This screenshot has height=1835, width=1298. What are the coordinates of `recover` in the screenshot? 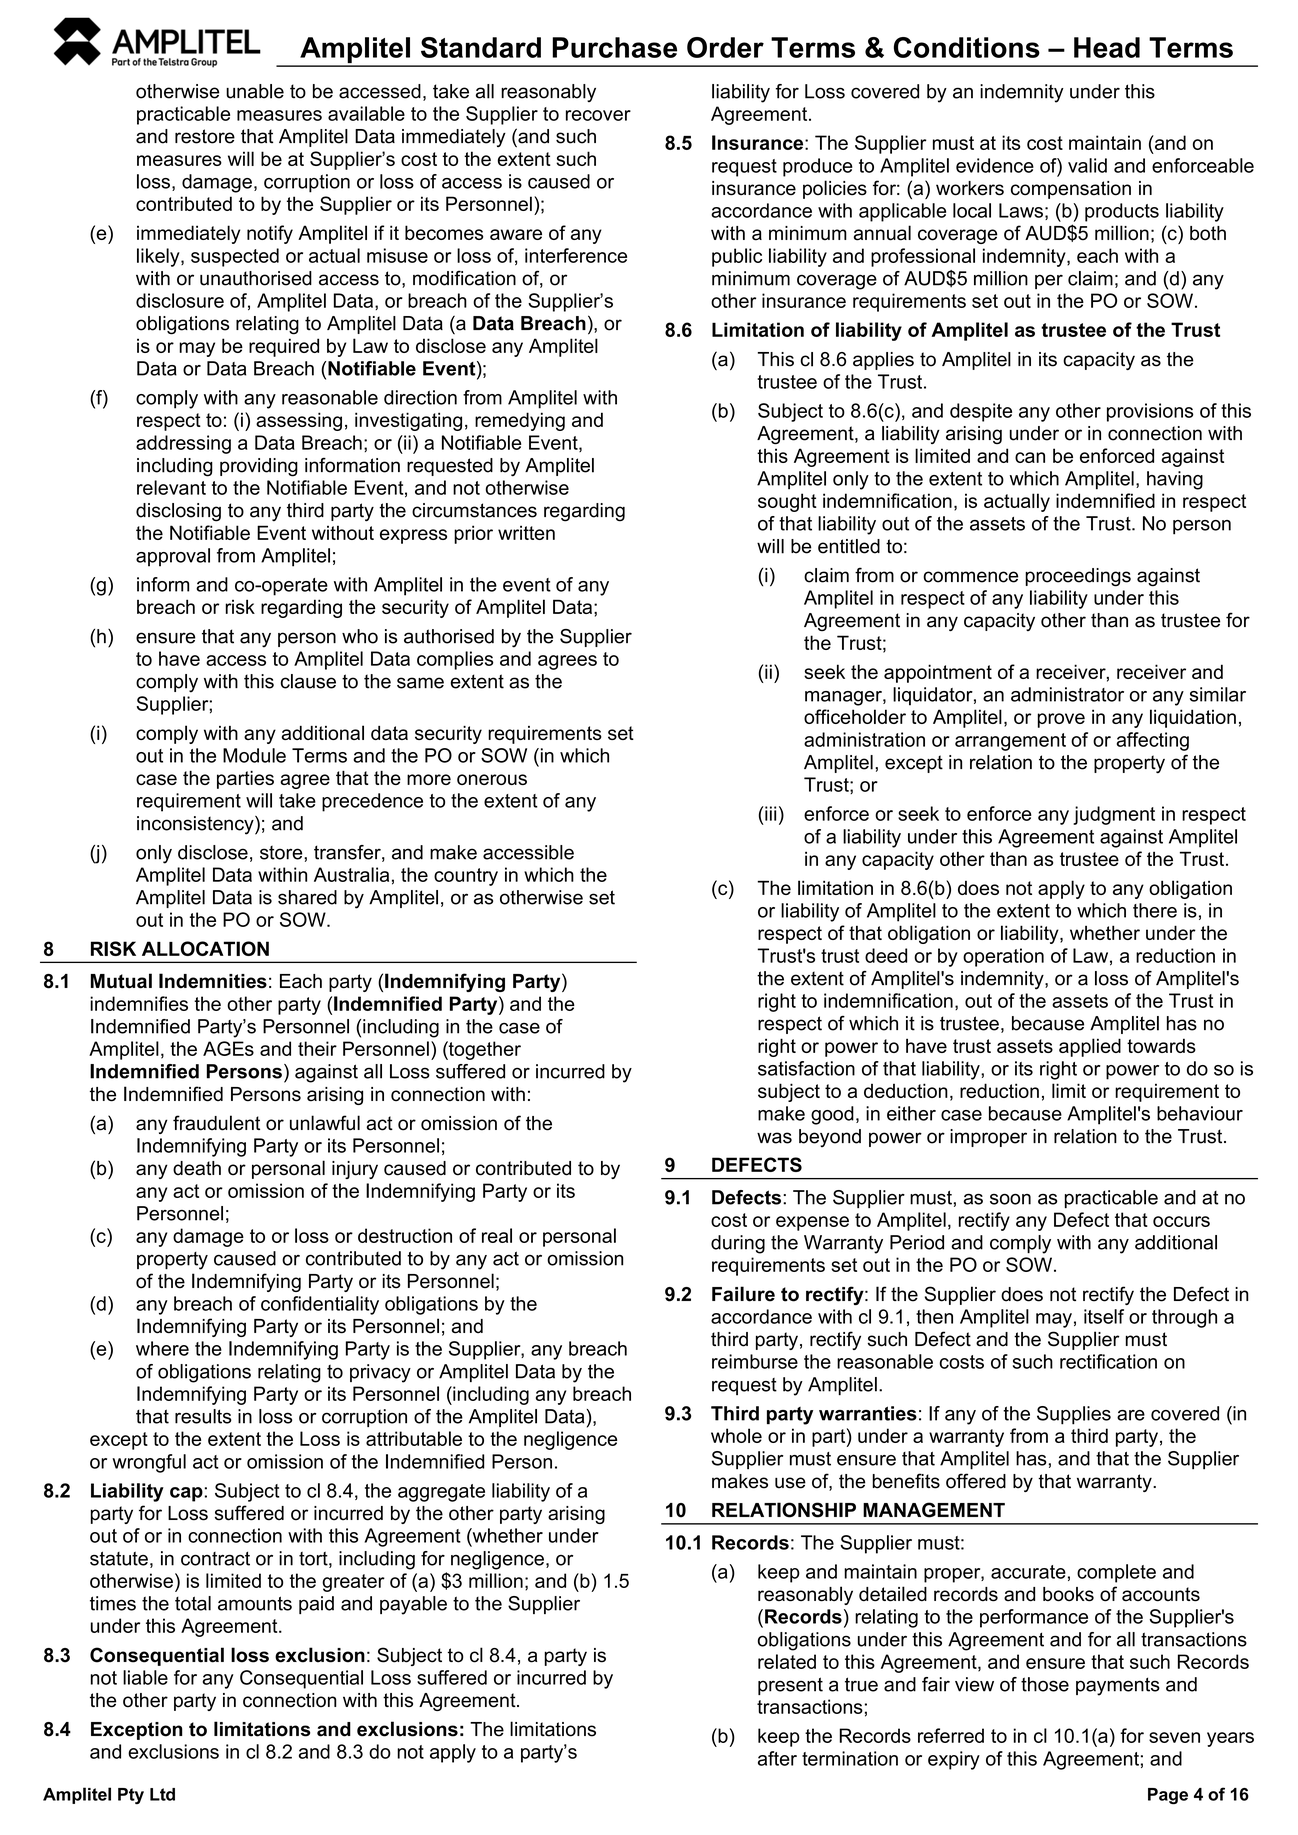 It's located at (598, 115).
